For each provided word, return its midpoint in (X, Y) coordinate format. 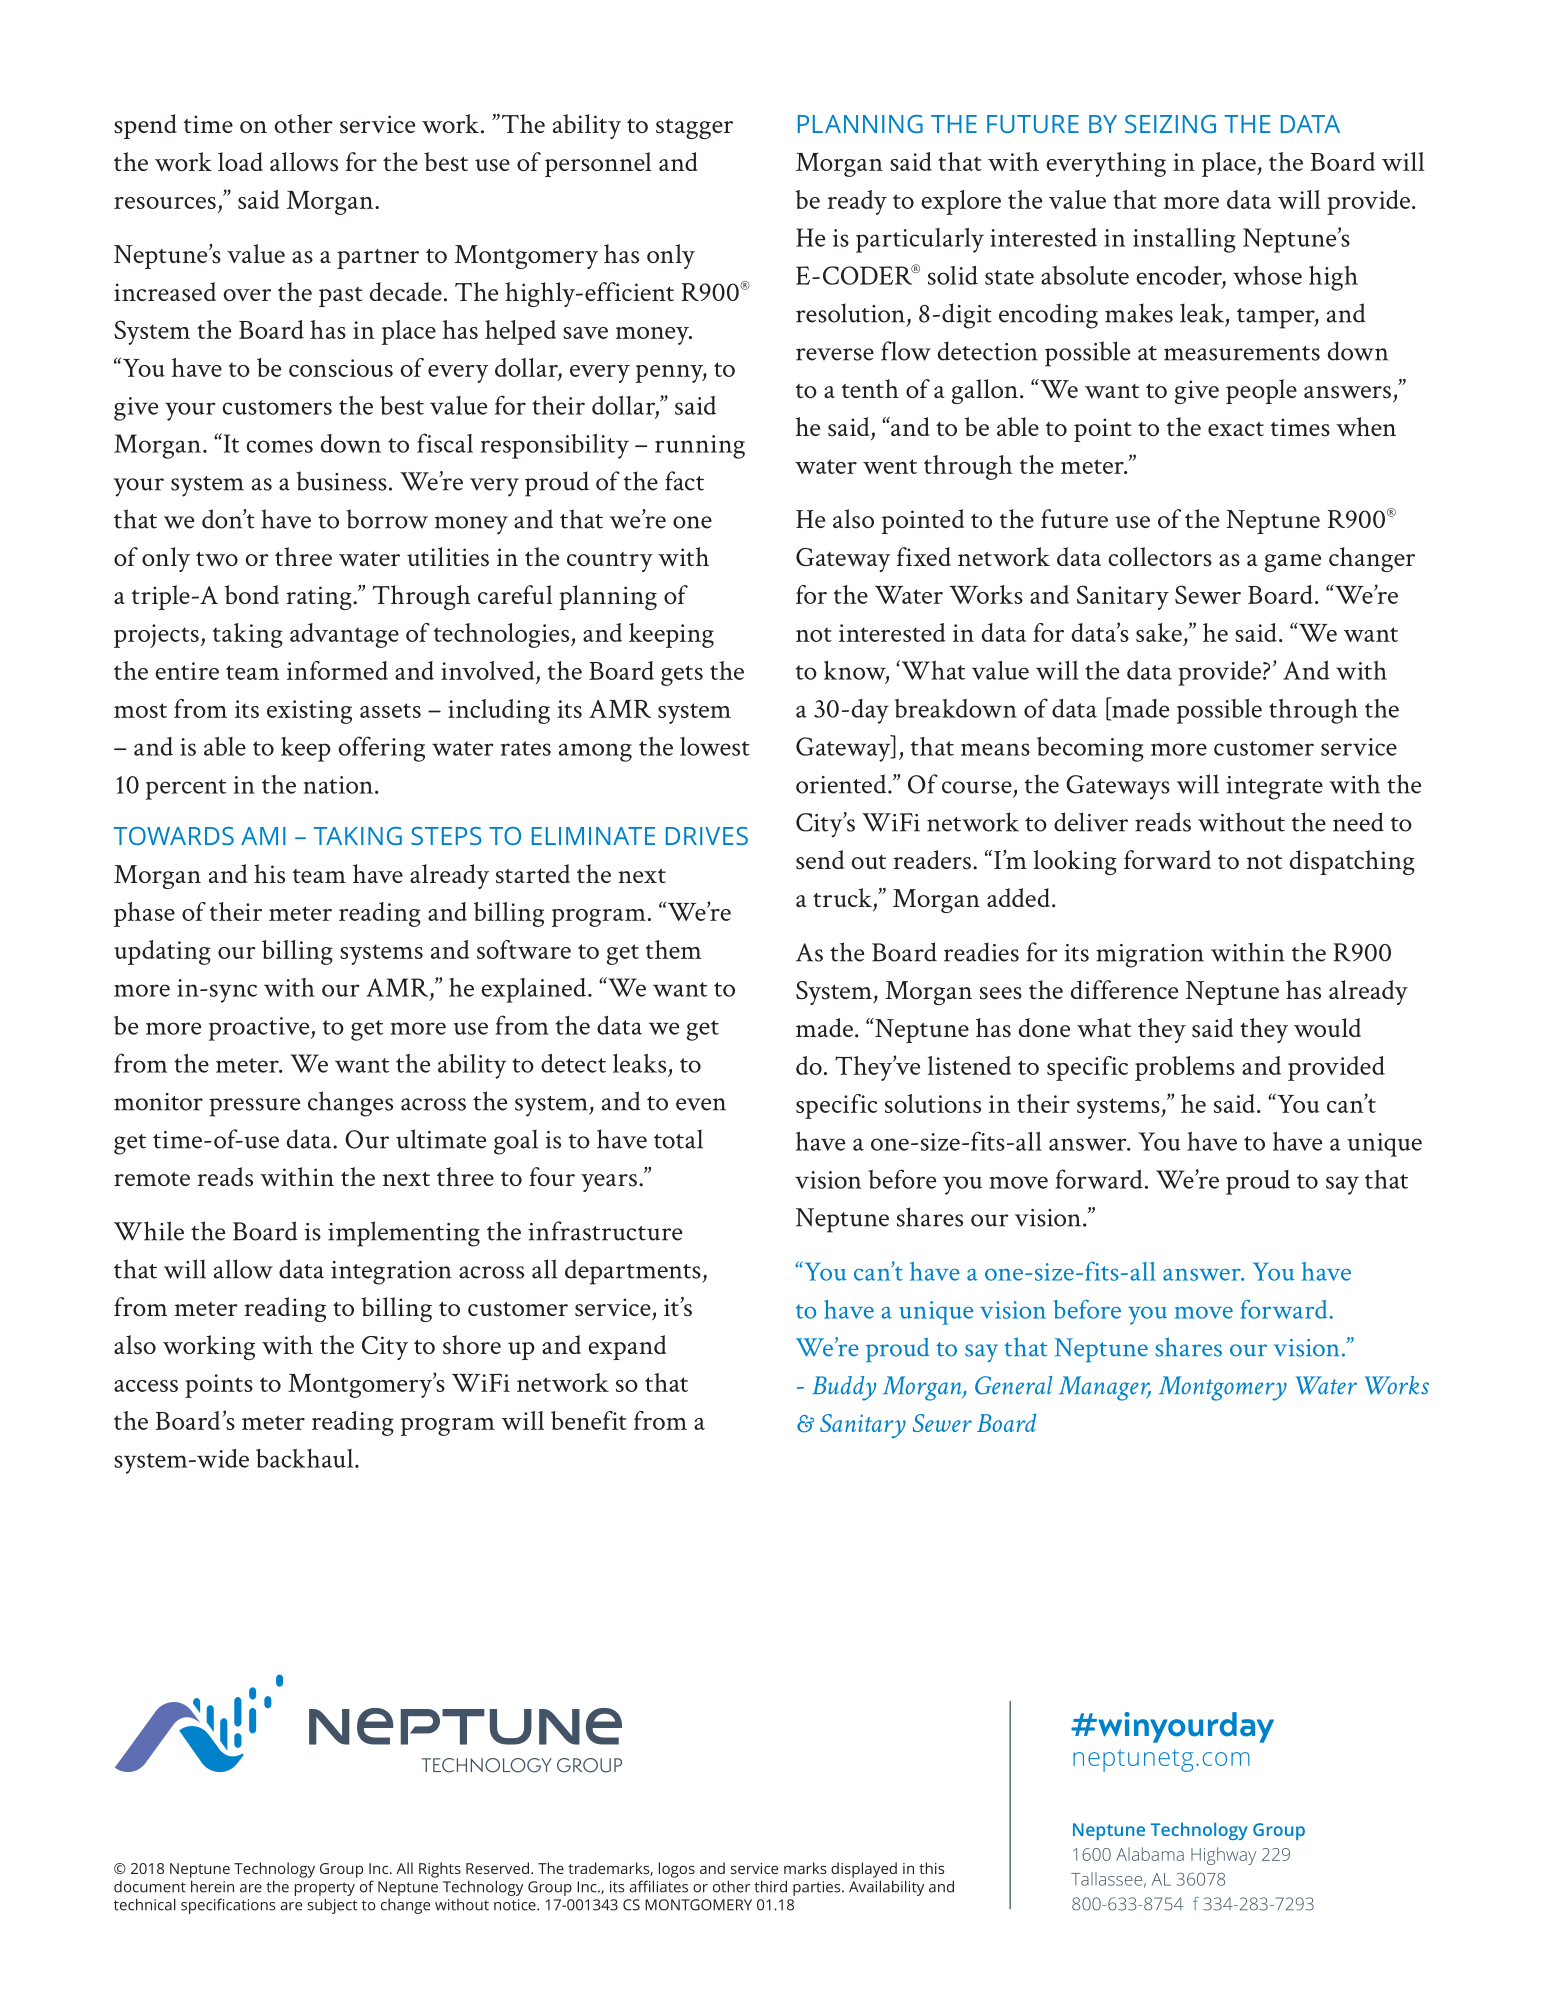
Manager (1105, 1388)
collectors (1160, 557)
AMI (263, 836)
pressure (254, 1107)
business (341, 481)
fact (684, 481)
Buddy (844, 1388)
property (325, 1889)
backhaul (306, 1458)
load (240, 161)
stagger (694, 129)
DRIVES (707, 836)
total (678, 1139)
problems (1185, 1068)
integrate (1274, 788)
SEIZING (1170, 124)
